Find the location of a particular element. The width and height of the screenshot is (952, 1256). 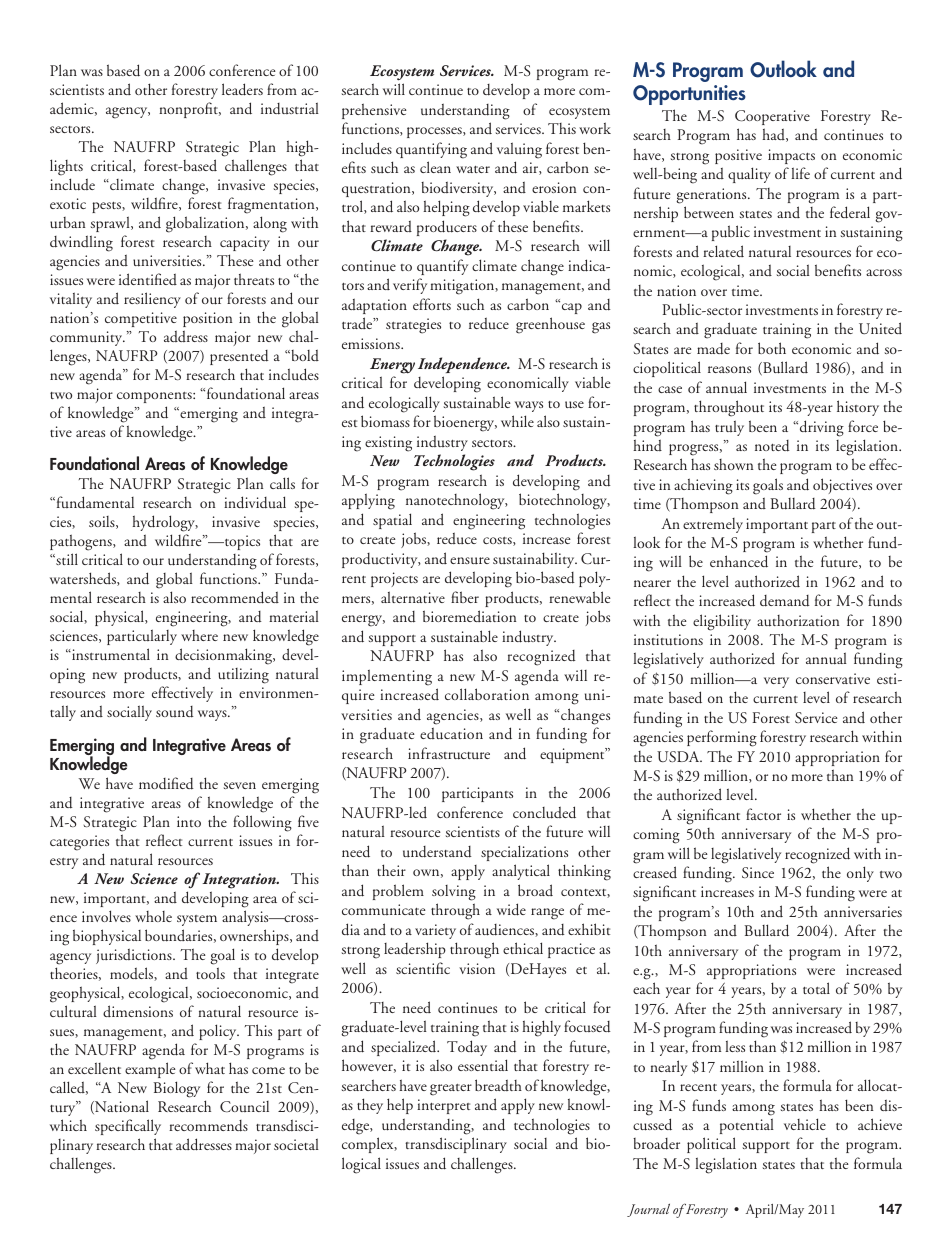

processes is located at coordinates (435, 132).
